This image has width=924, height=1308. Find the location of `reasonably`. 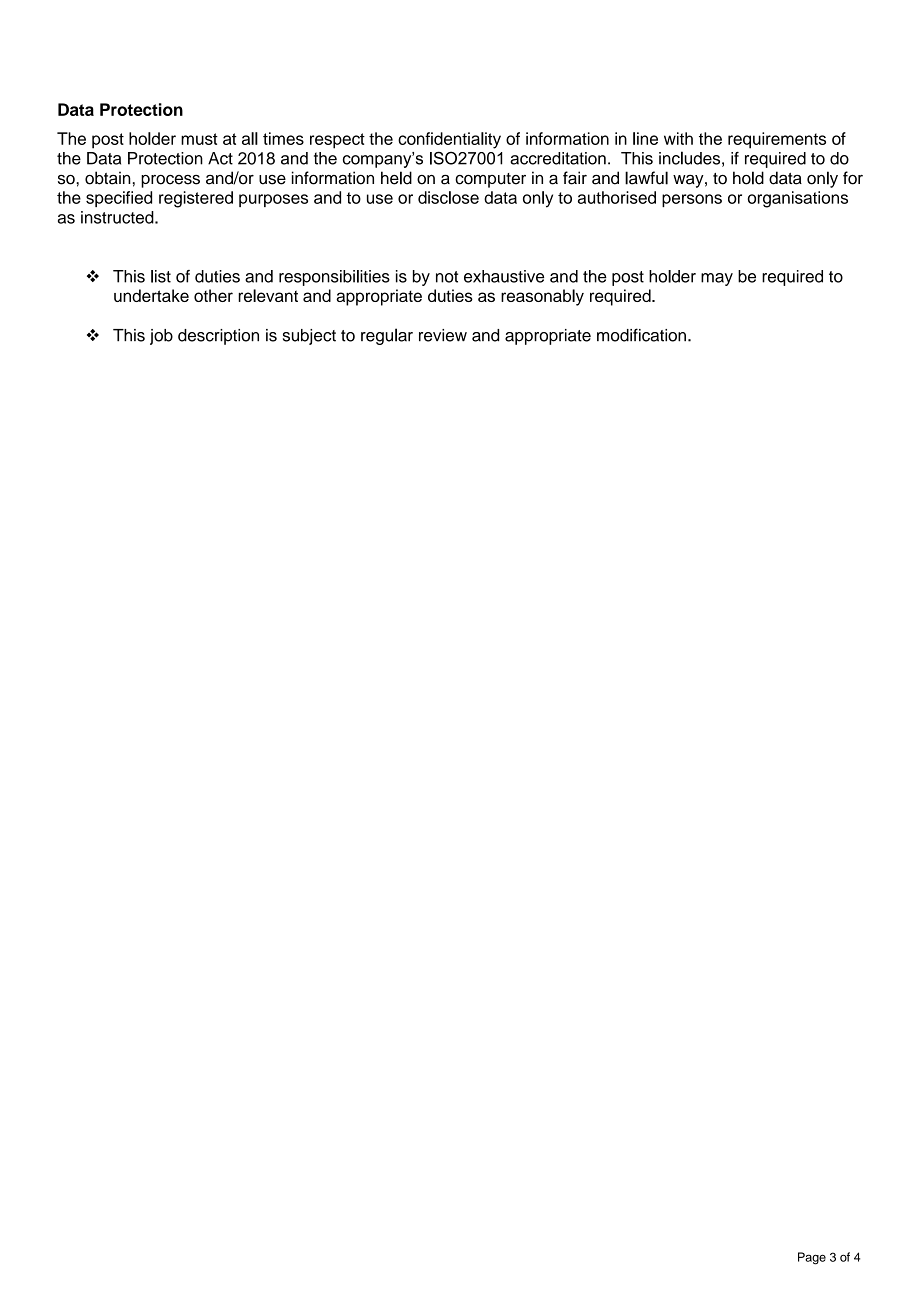

reasonably is located at coordinates (542, 297).
